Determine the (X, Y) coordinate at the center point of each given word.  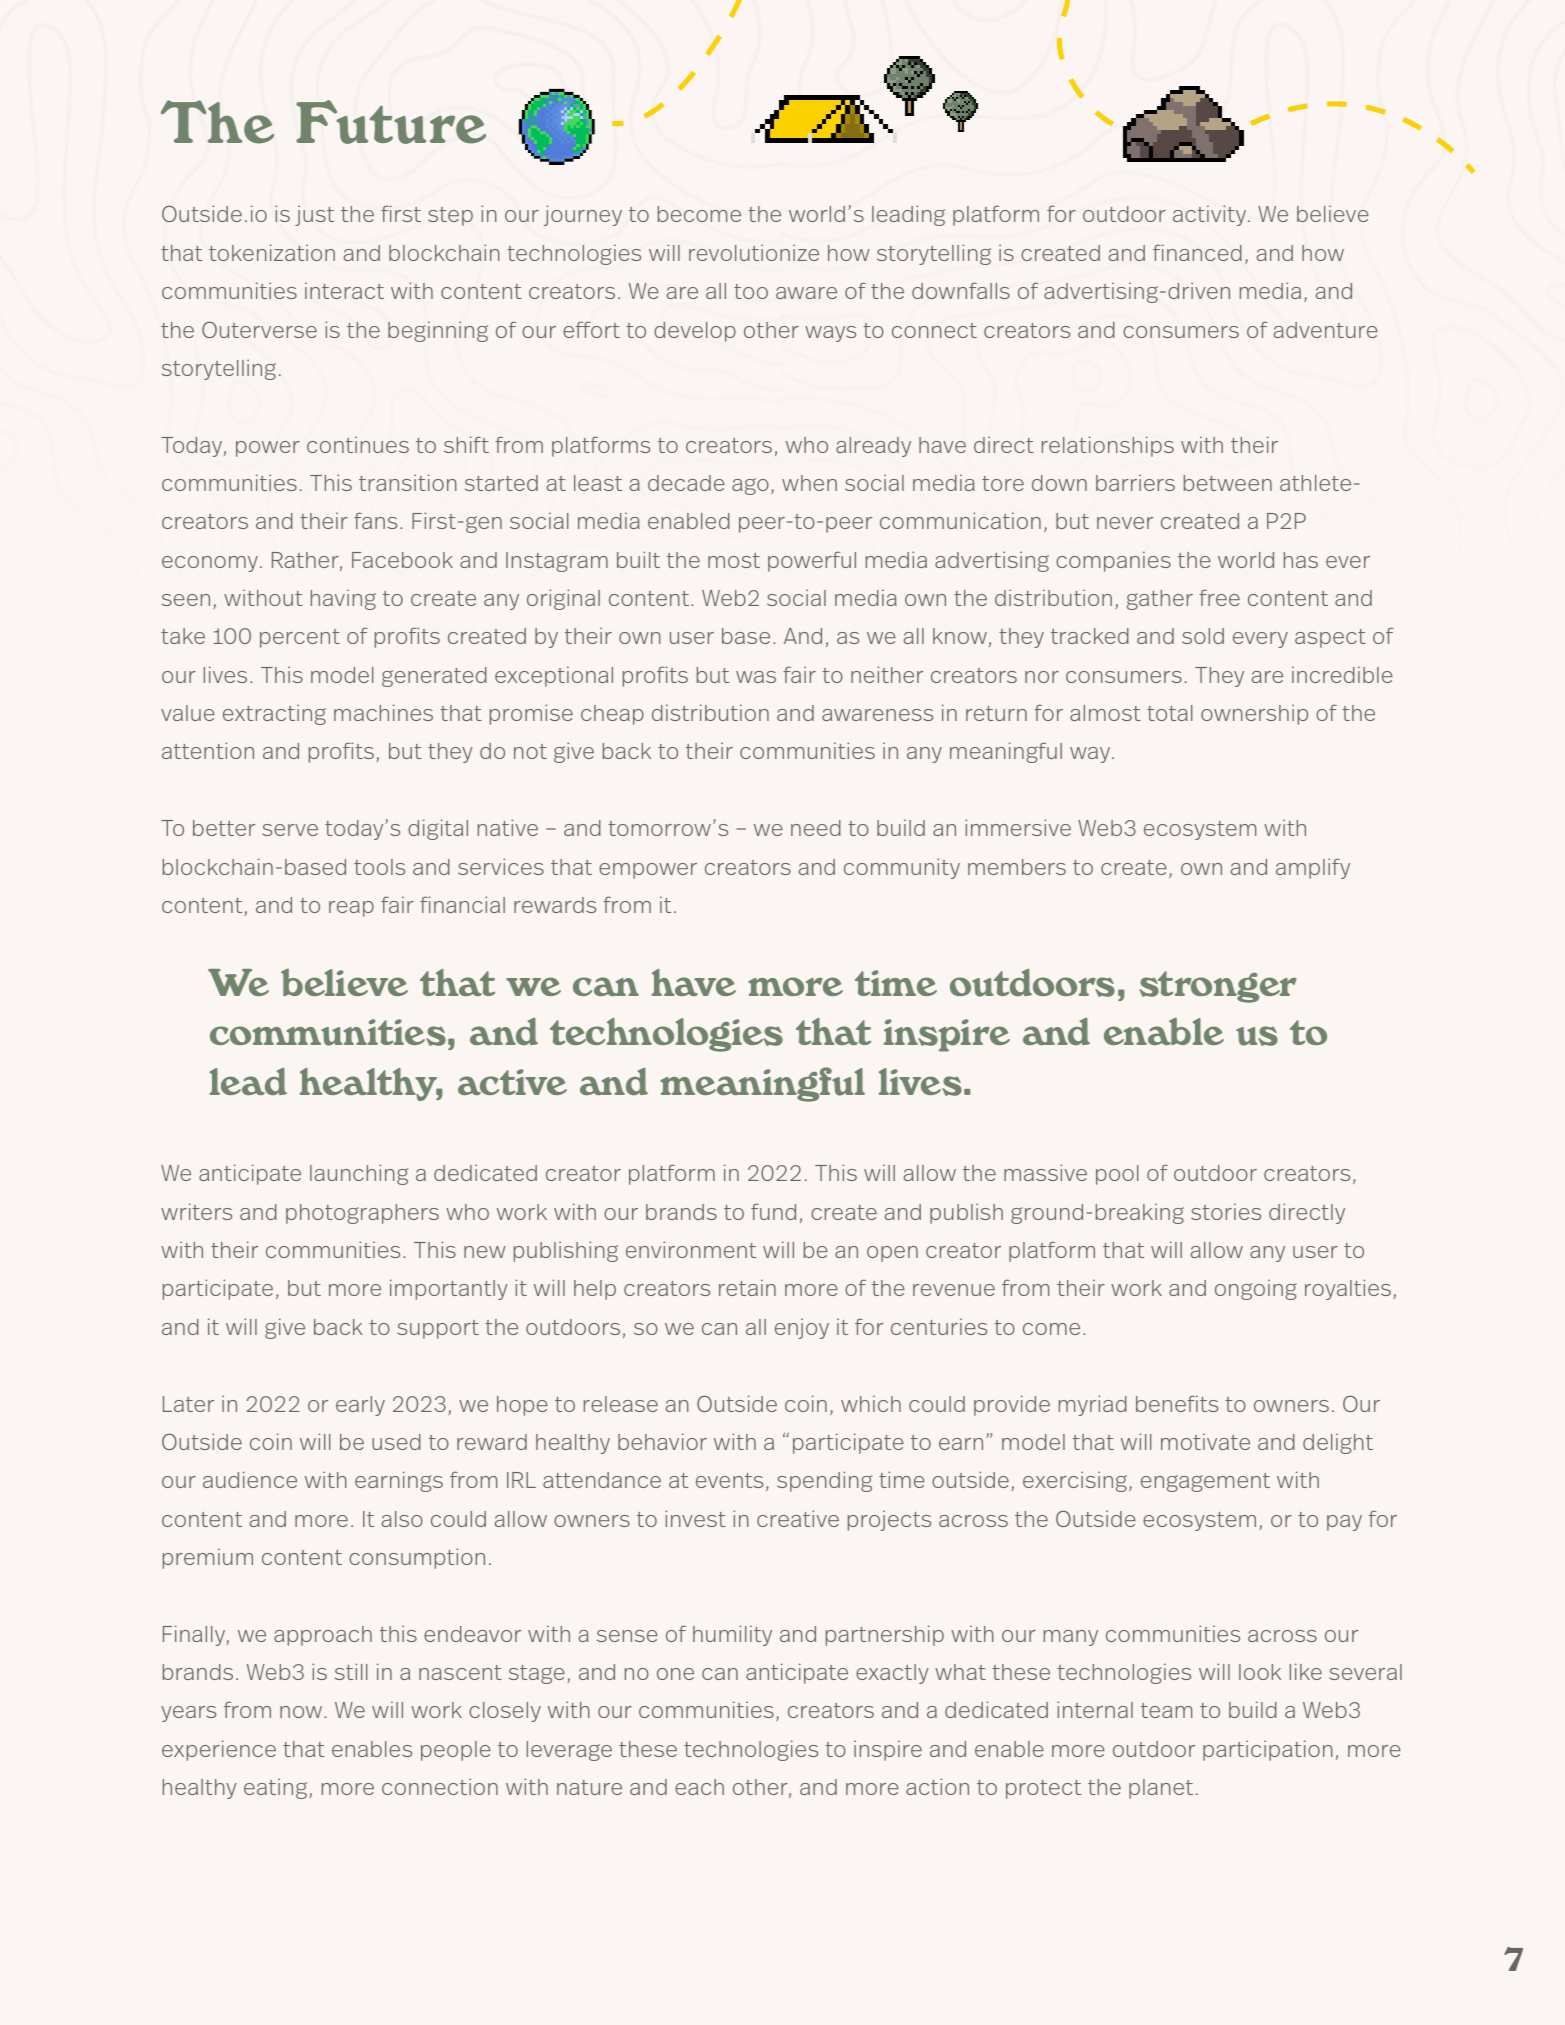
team (1166, 1710)
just (314, 215)
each (699, 1787)
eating (275, 1788)
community (902, 868)
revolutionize (754, 252)
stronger (1218, 987)
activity (1211, 215)
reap (351, 909)
